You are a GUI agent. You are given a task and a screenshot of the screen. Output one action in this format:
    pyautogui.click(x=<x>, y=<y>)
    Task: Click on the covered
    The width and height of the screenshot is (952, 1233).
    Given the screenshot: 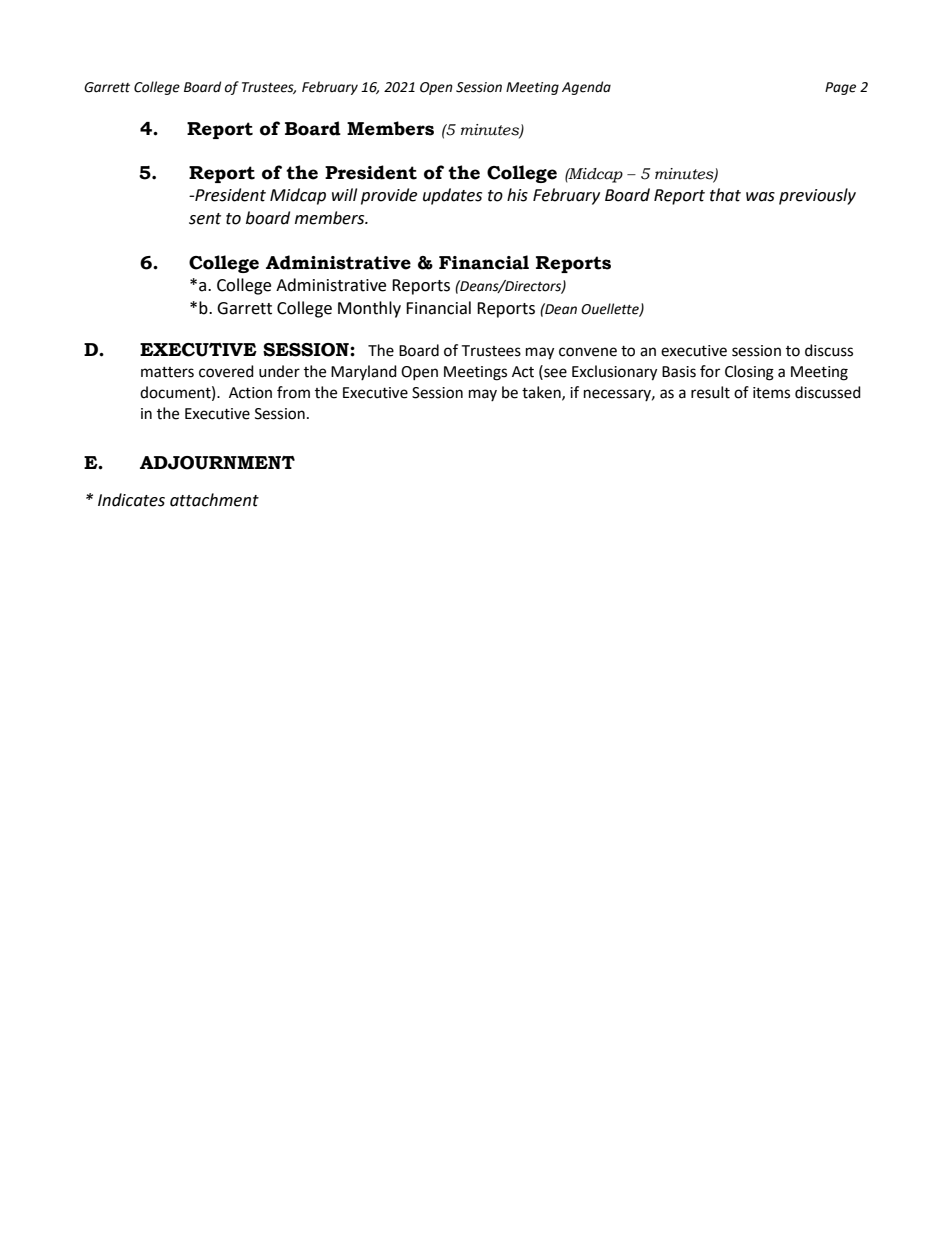 What is the action you would take?
    pyautogui.click(x=226, y=371)
